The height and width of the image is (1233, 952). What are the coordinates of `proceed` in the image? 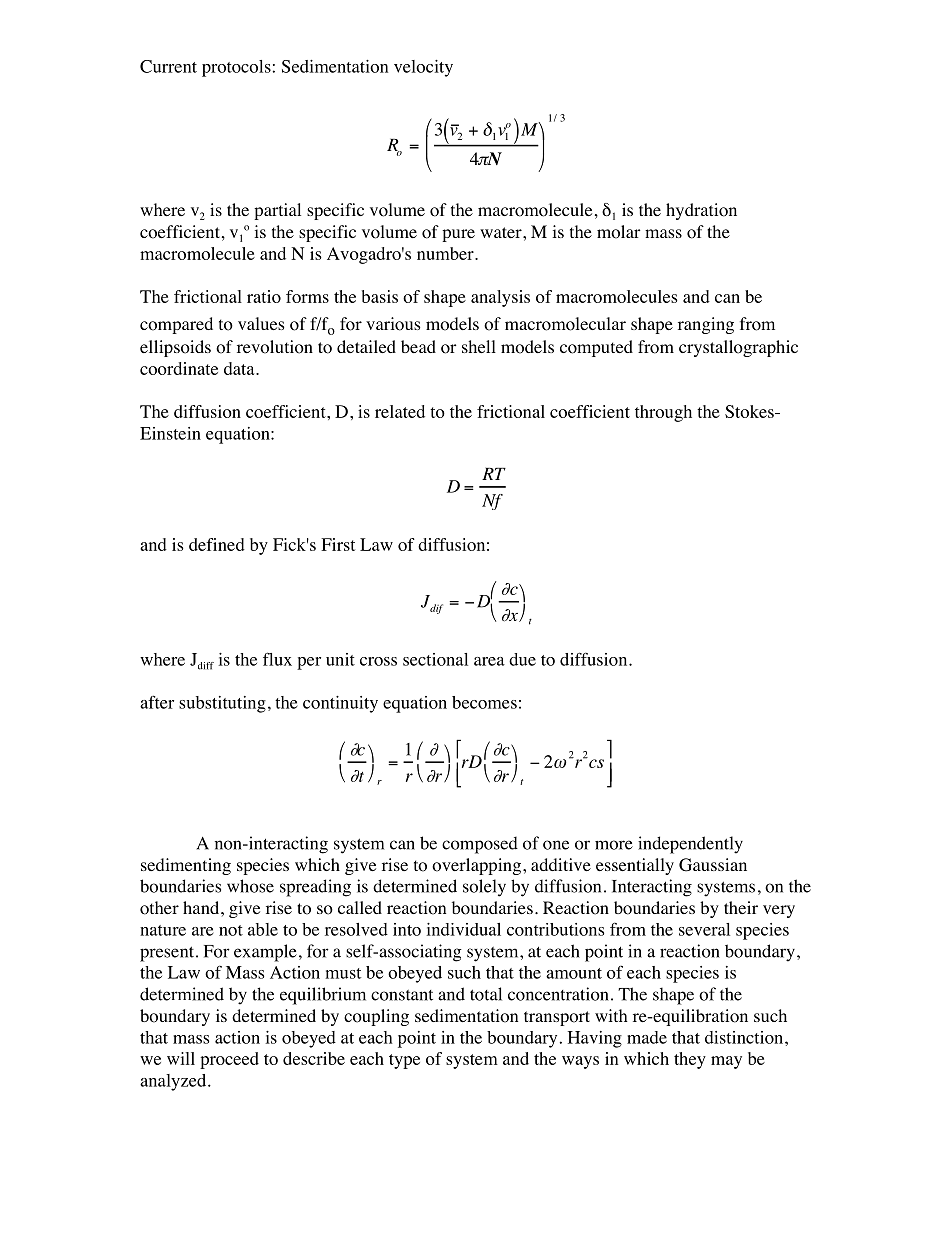 It's located at (229, 1060).
